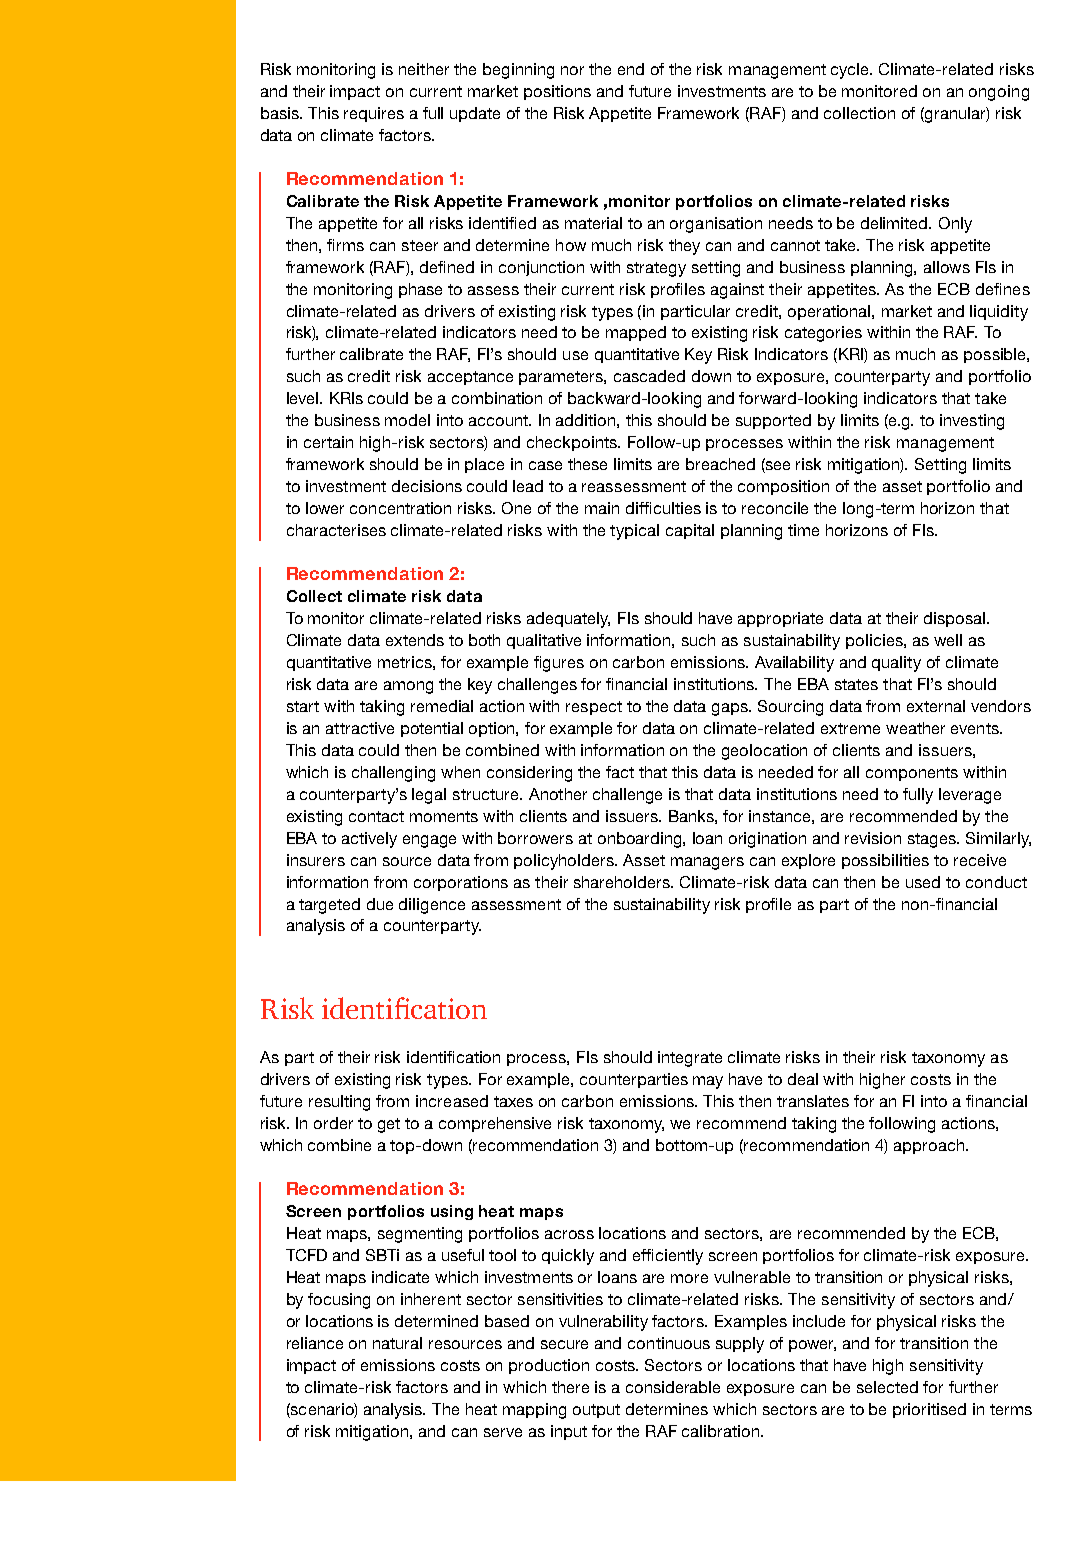 This screenshot has height=1541, width=1089. I want to click on cycle, so click(851, 71).
